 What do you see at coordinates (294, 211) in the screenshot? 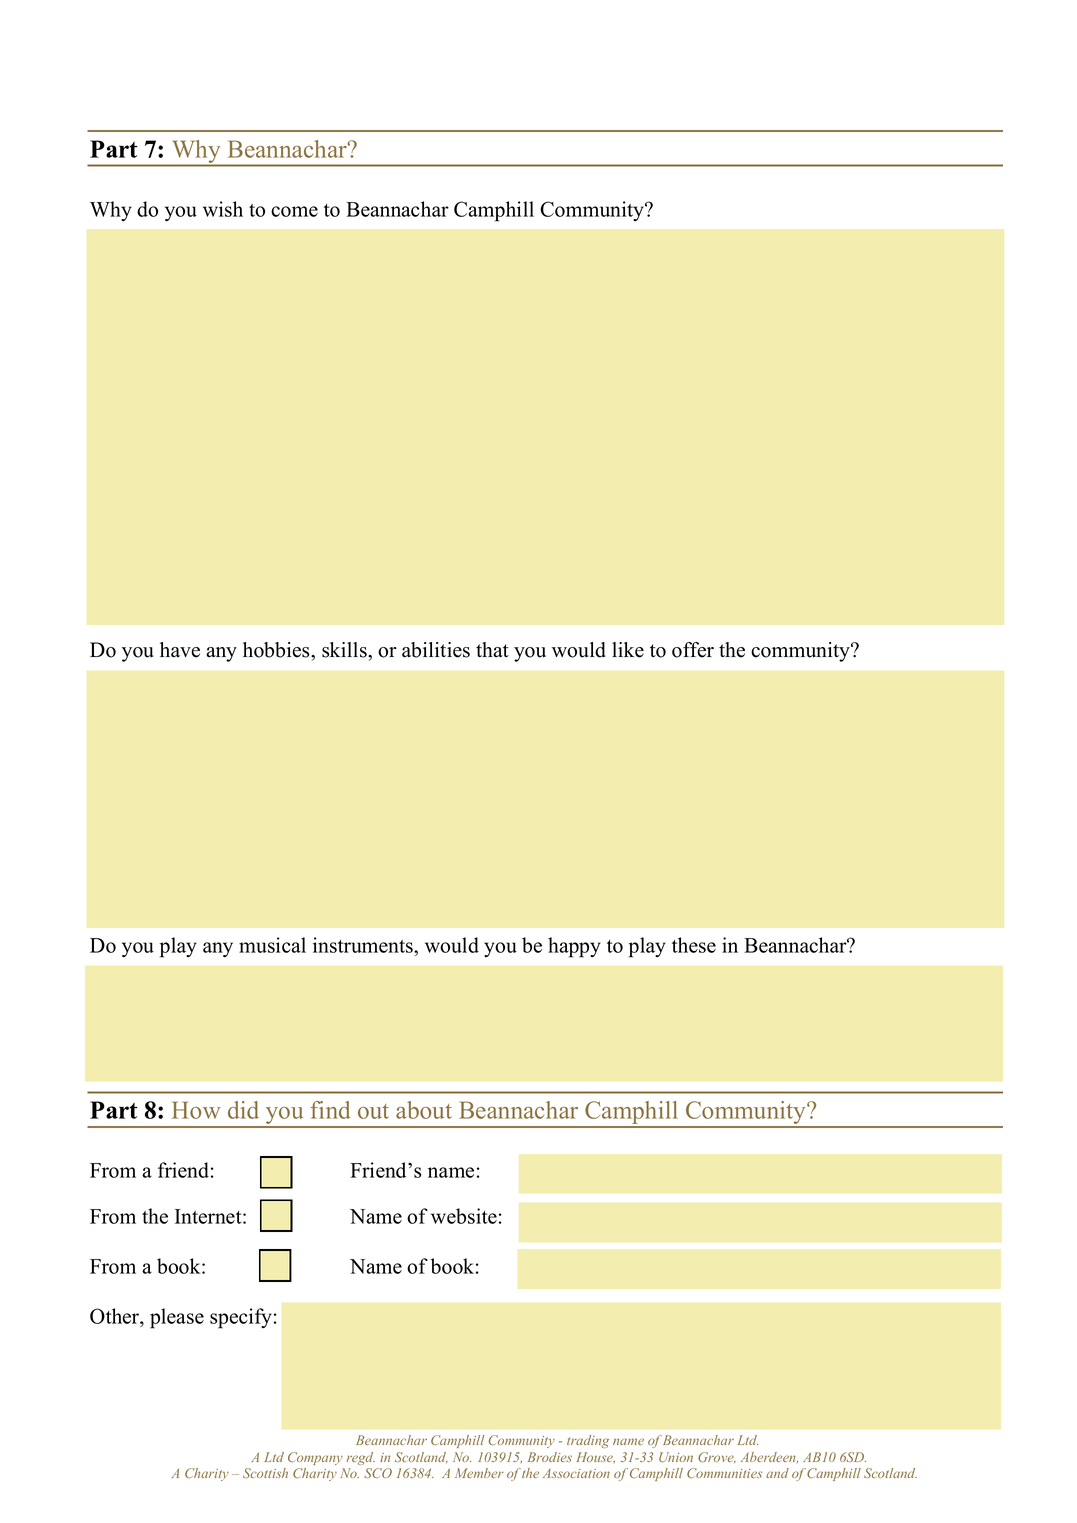
I see `come` at bounding box center [294, 211].
